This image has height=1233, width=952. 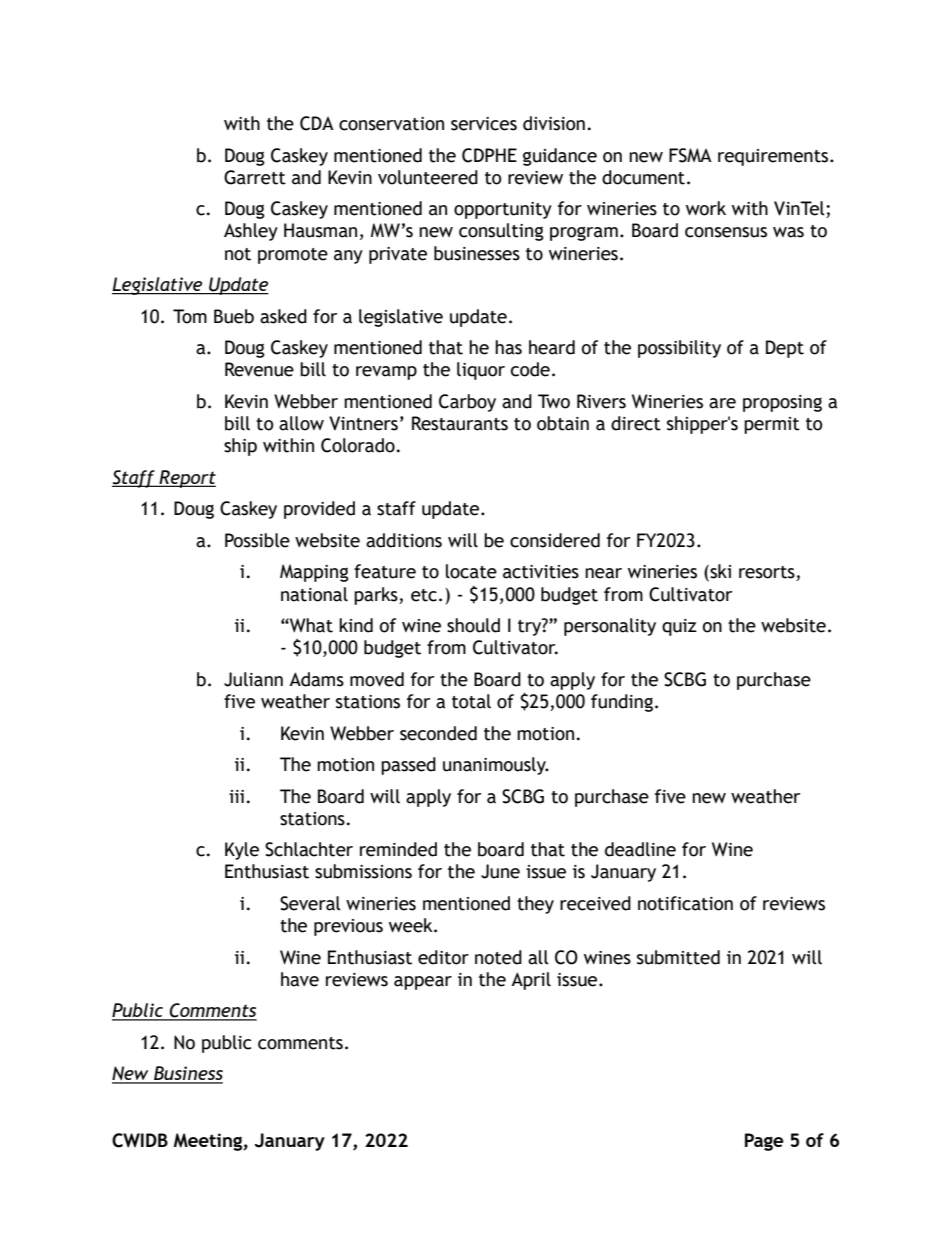 I want to click on services, so click(x=484, y=124).
